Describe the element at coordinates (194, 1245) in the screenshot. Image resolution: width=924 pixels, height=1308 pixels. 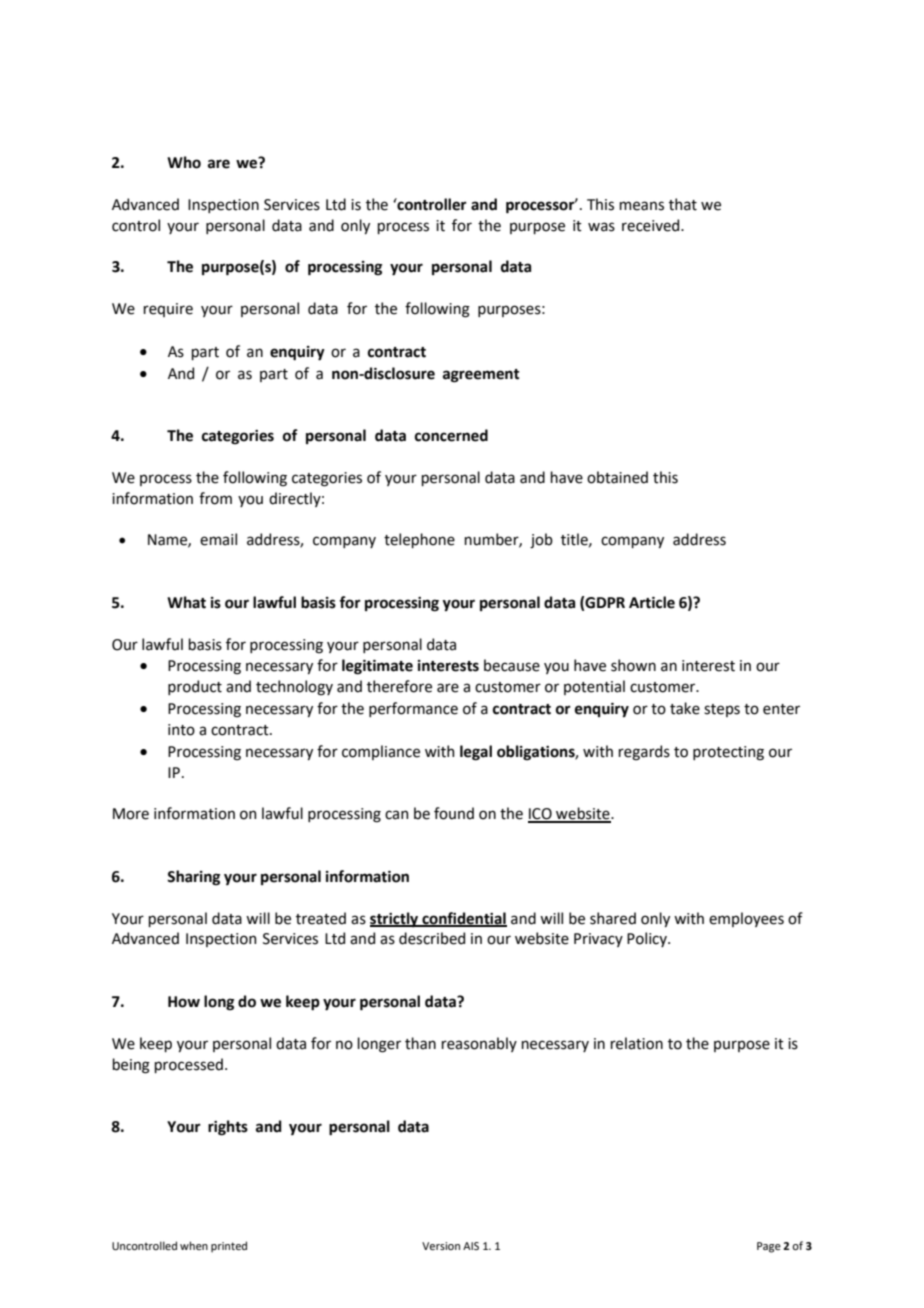
I see `when` at that location.
